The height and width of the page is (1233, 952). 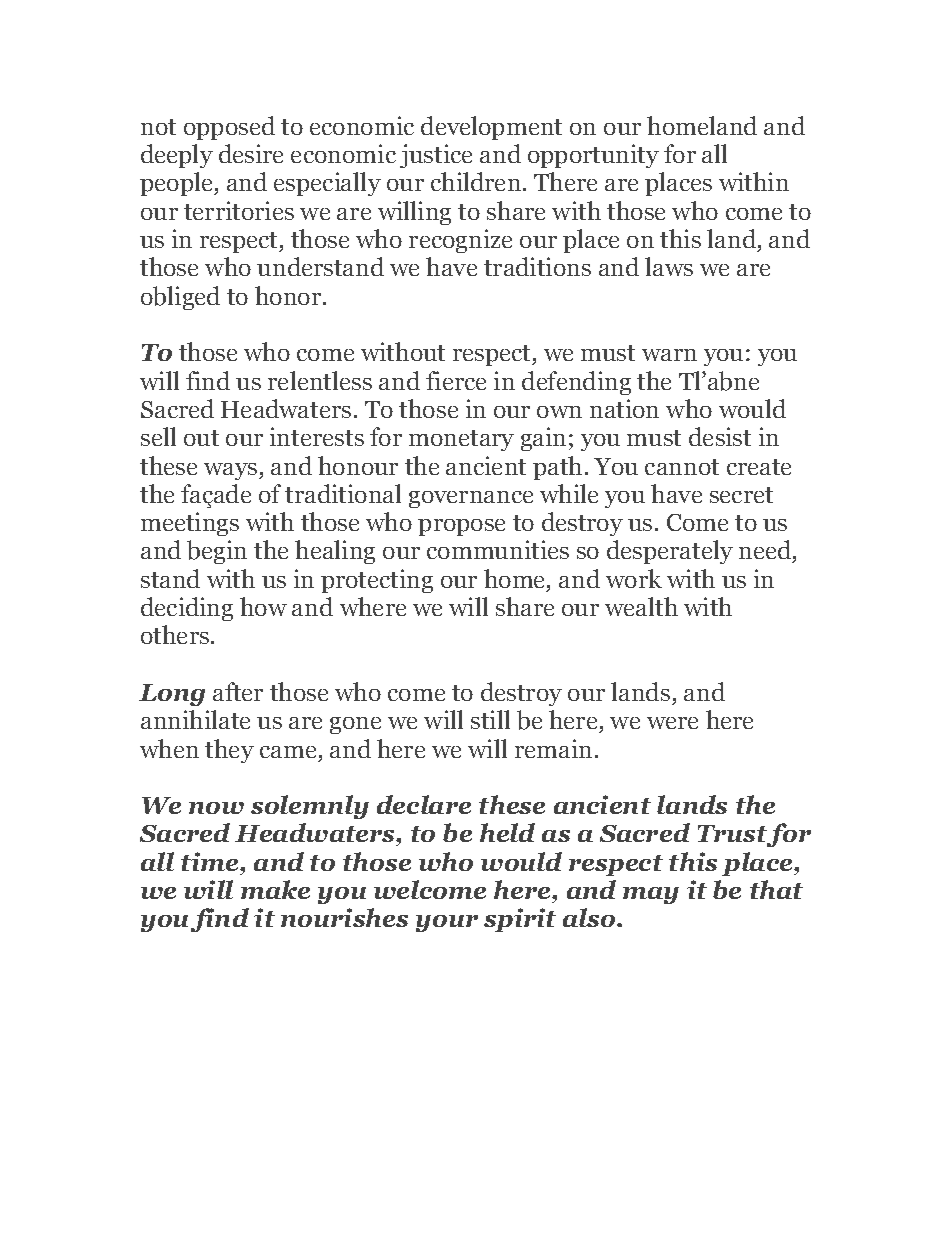 What do you see at coordinates (275, 889) in the page?
I see `make` at bounding box center [275, 889].
